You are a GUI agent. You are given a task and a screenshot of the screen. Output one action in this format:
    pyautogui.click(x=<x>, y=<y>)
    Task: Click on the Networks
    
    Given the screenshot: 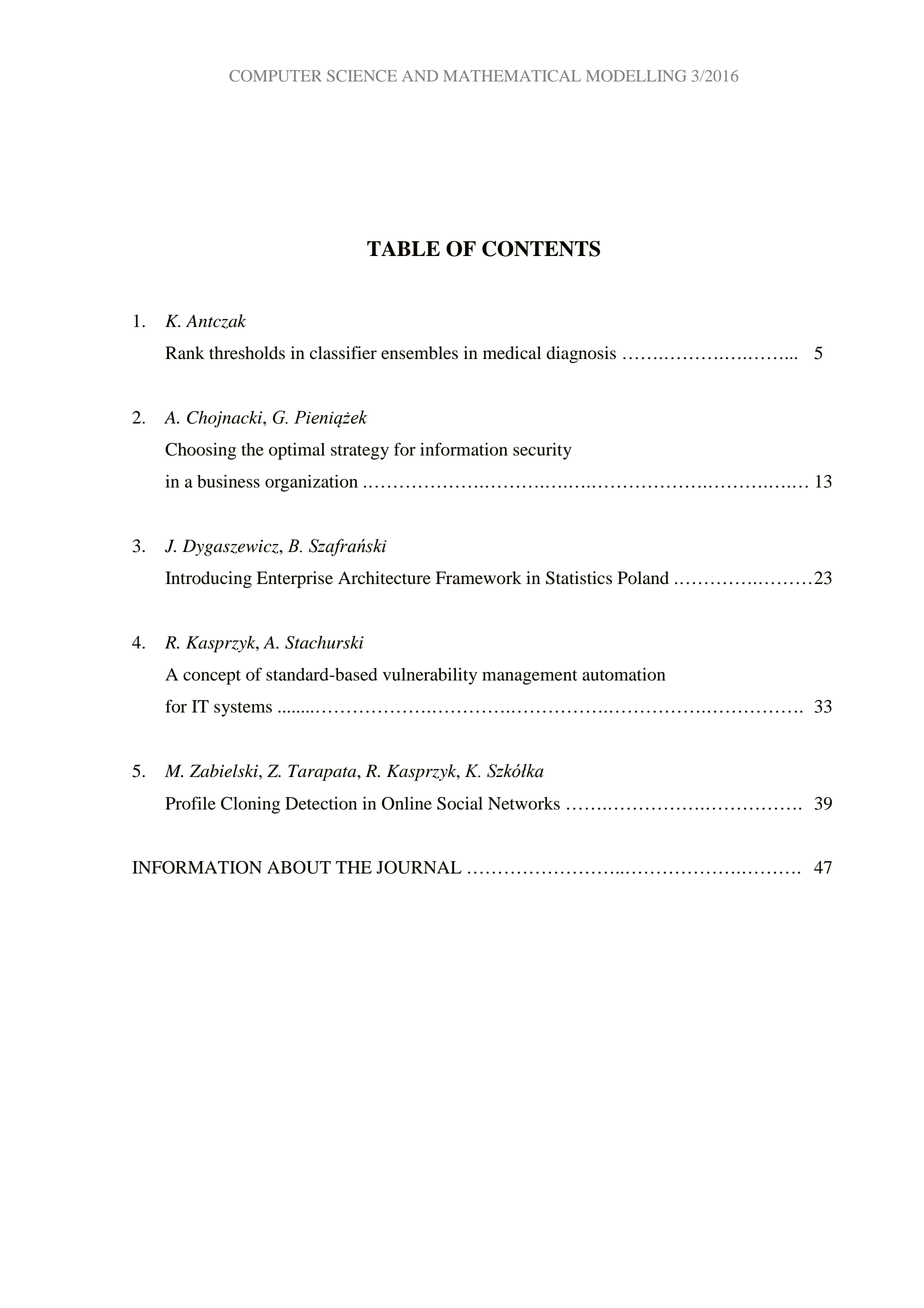 What is the action you would take?
    pyautogui.click(x=524, y=803)
